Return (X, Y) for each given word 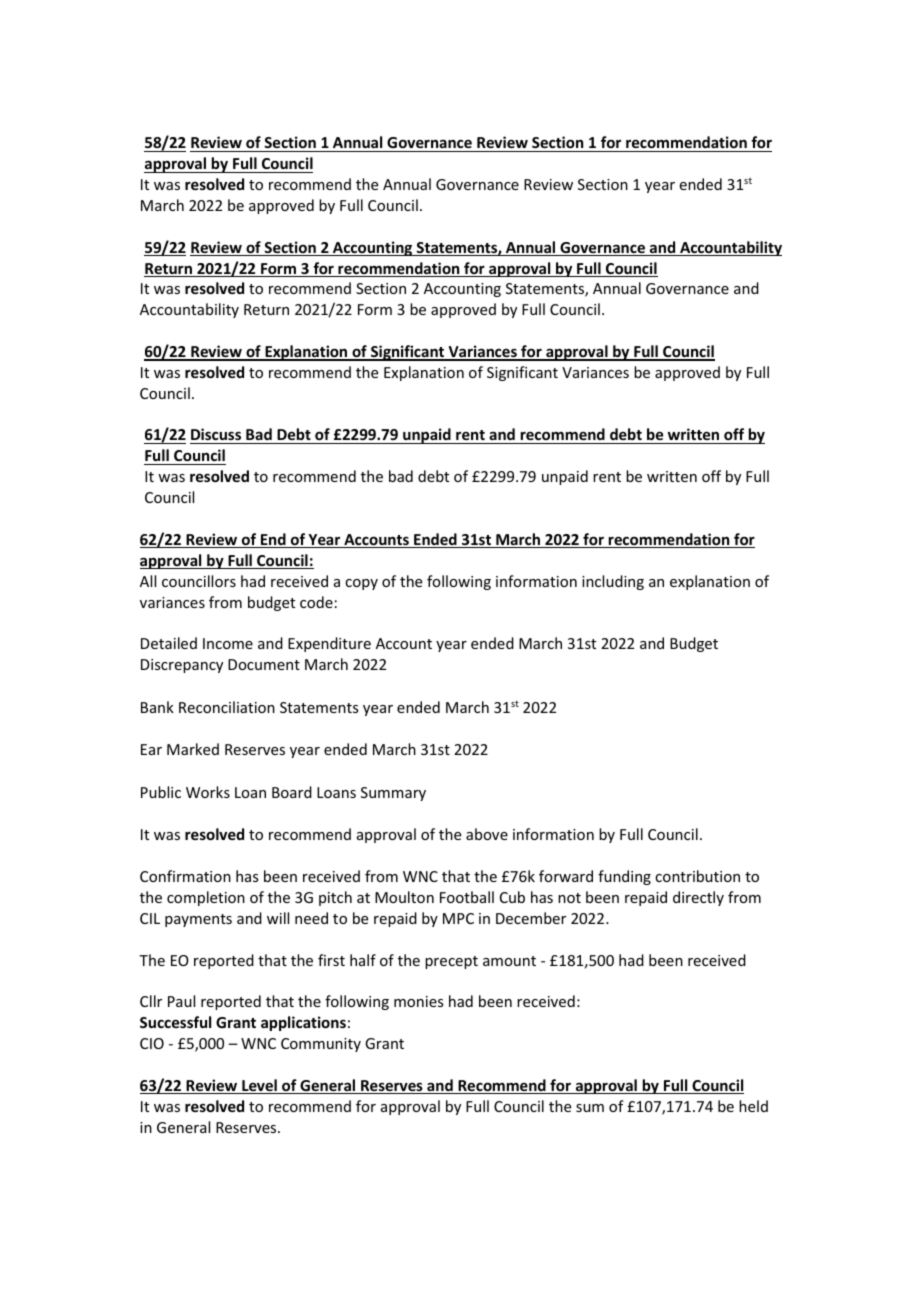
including (613, 582)
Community (321, 1045)
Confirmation (185, 876)
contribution (697, 876)
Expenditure (329, 644)
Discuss (217, 436)
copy (361, 584)
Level (259, 1086)
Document (264, 664)
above (487, 834)
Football (467, 897)
